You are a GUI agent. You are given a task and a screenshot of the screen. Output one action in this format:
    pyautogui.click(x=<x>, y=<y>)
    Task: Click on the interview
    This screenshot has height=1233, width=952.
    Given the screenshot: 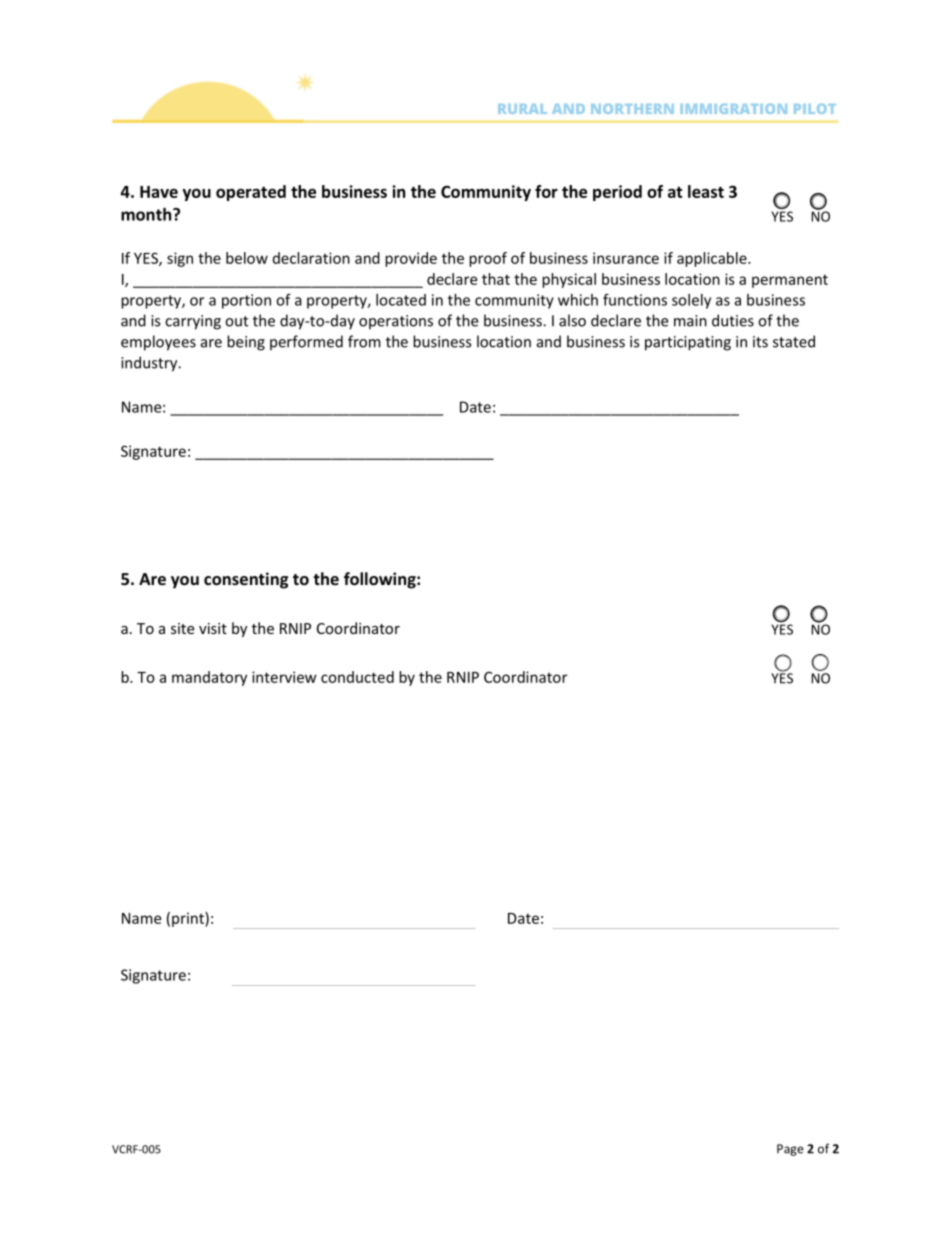 What is the action you would take?
    pyautogui.click(x=284, y=677)
